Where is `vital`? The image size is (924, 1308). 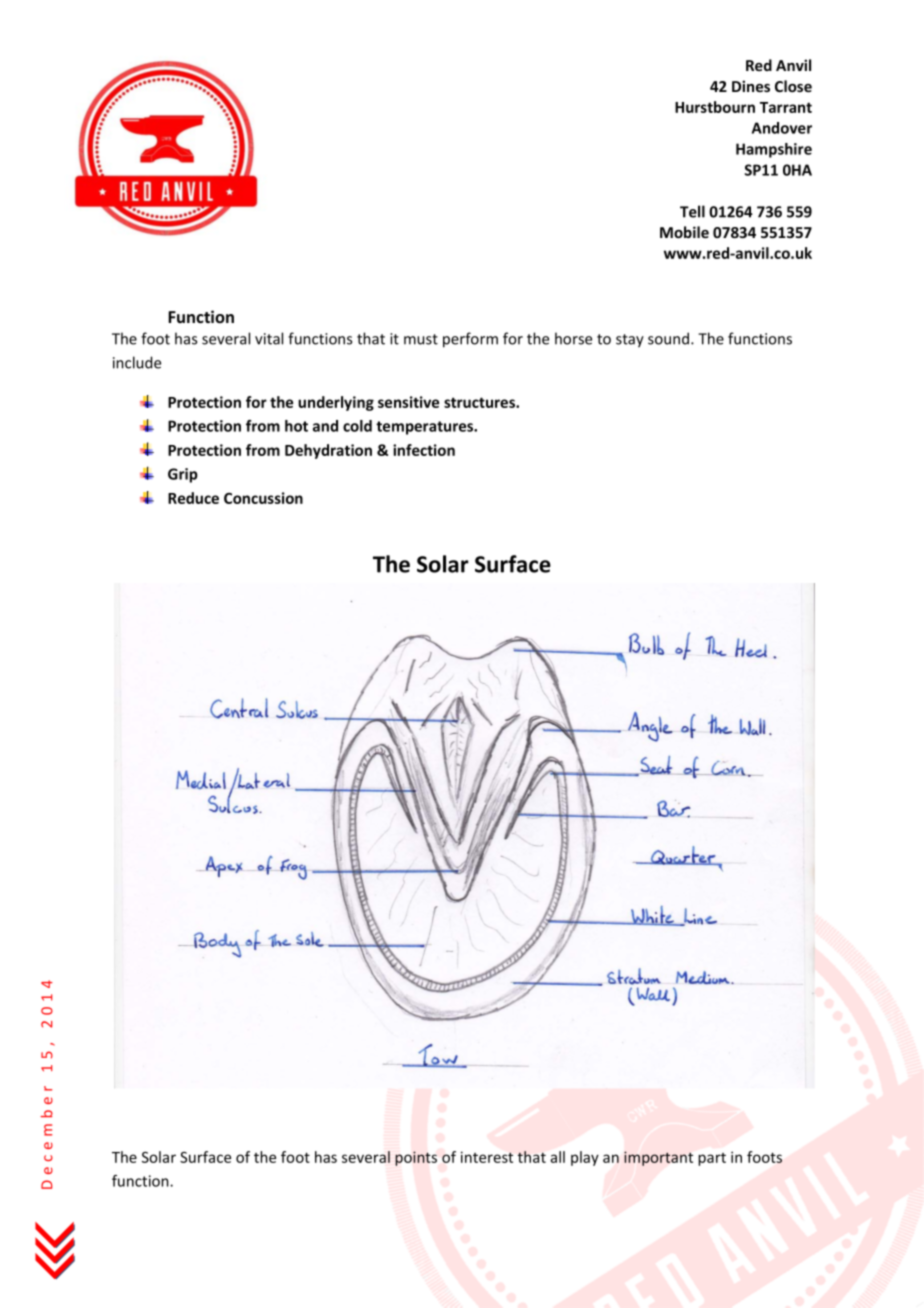
vital is located at coordinates (269, 338).
